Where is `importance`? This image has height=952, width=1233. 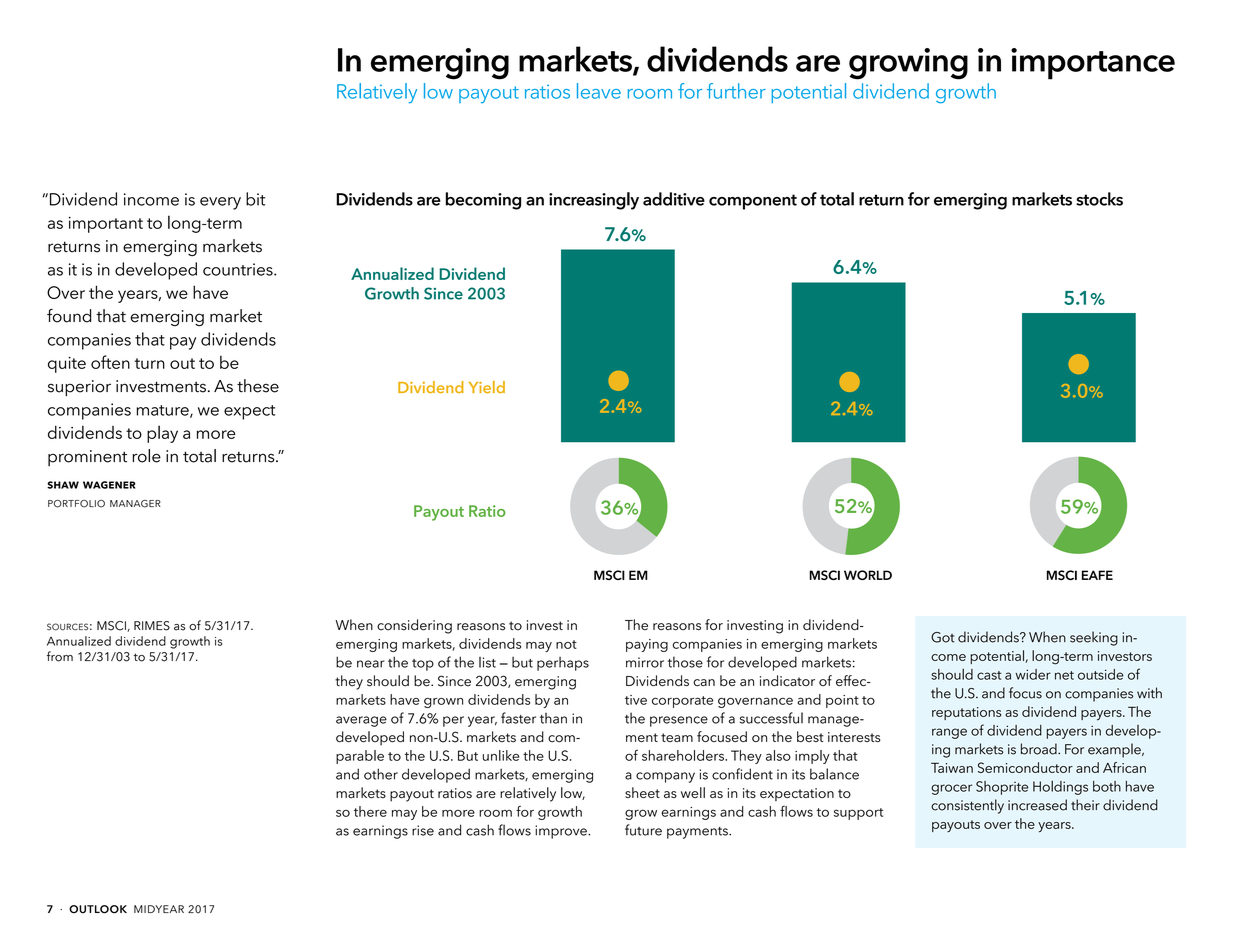 importance is located at coordinates (1093, 64).
